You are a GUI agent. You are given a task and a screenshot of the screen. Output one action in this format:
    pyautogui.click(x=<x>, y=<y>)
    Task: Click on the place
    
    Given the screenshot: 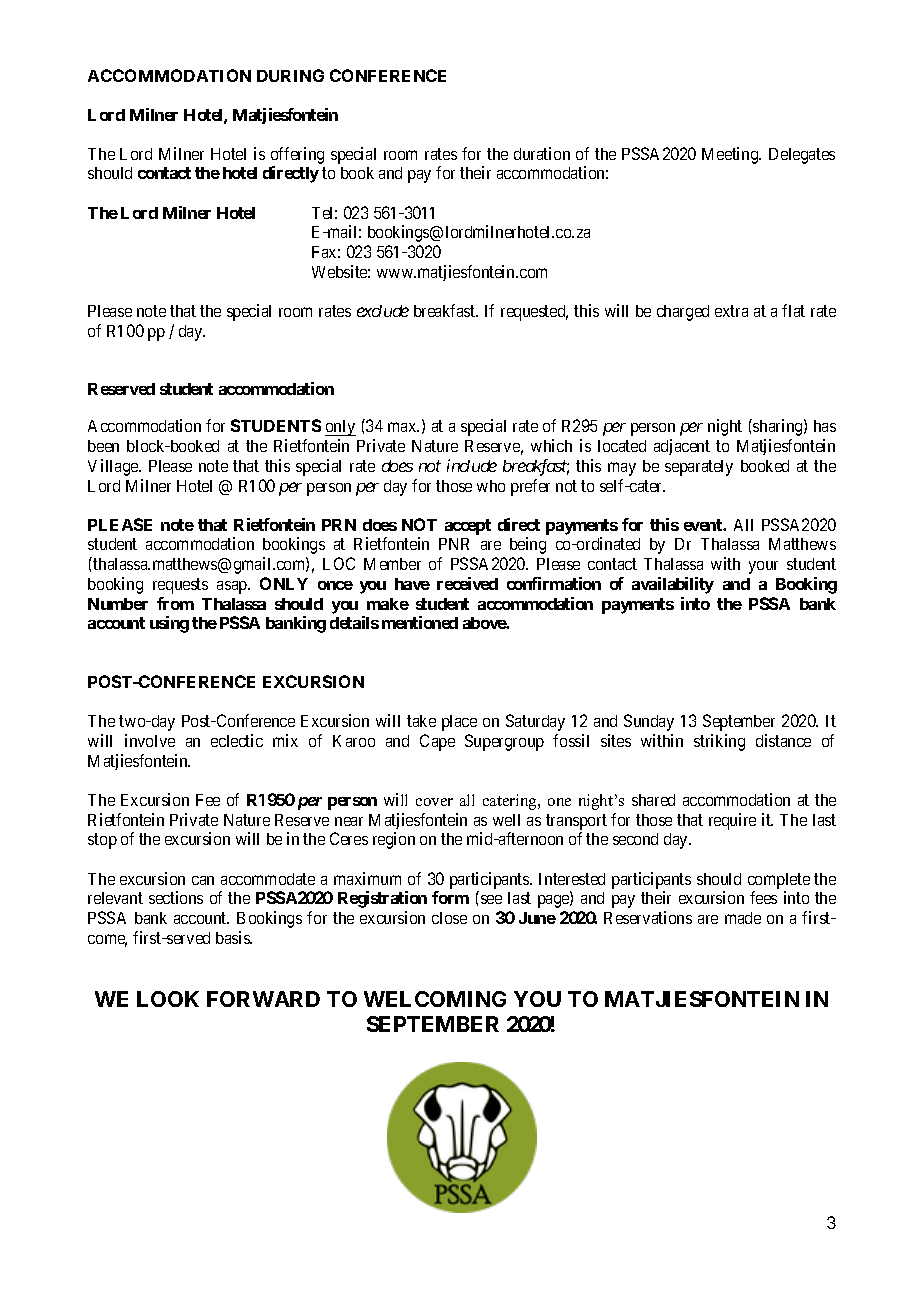 What is the action you would take?
    pyautogui.click(x=459, y=723)
